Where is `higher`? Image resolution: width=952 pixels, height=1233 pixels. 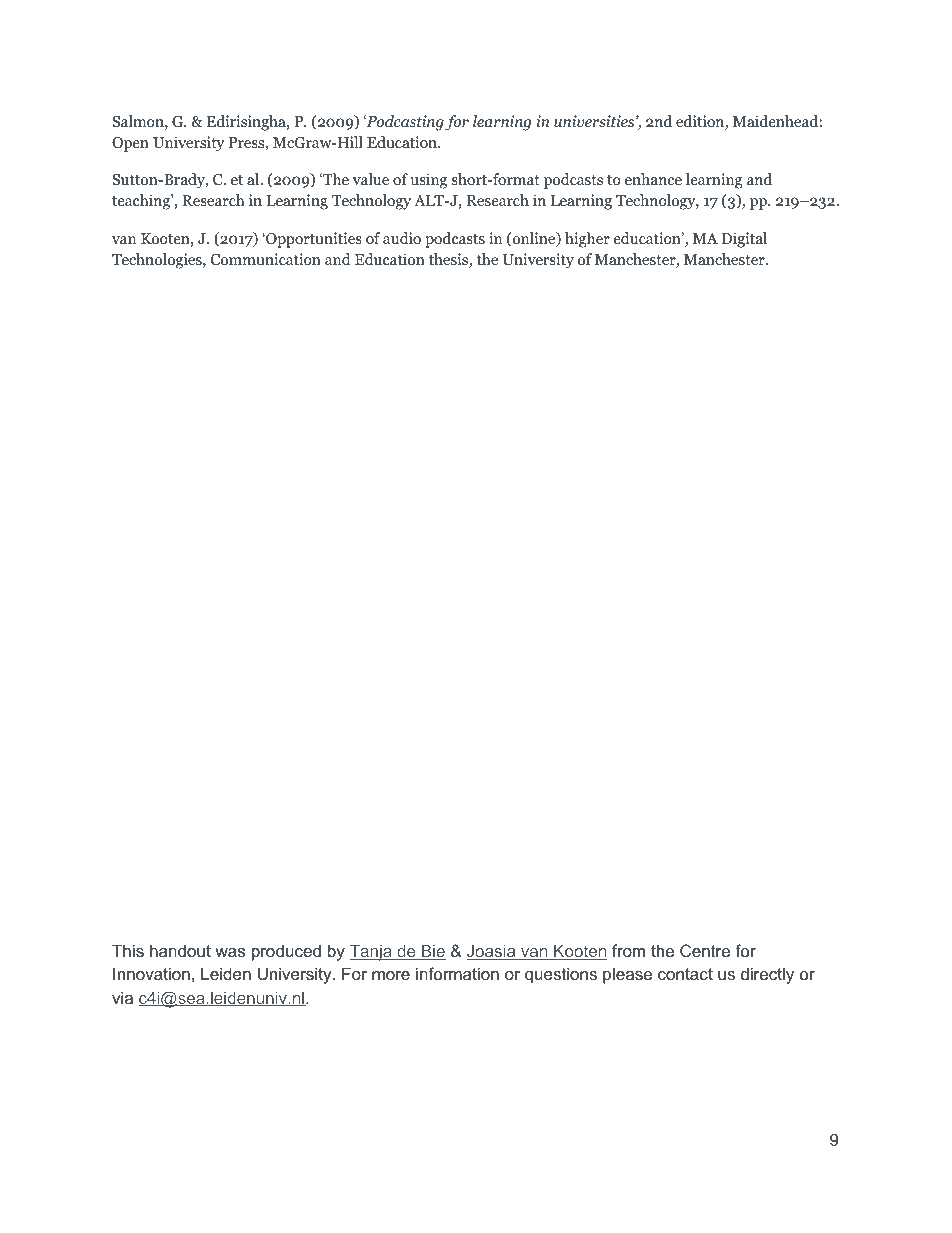 higher is located at coordinates (587, 240).
